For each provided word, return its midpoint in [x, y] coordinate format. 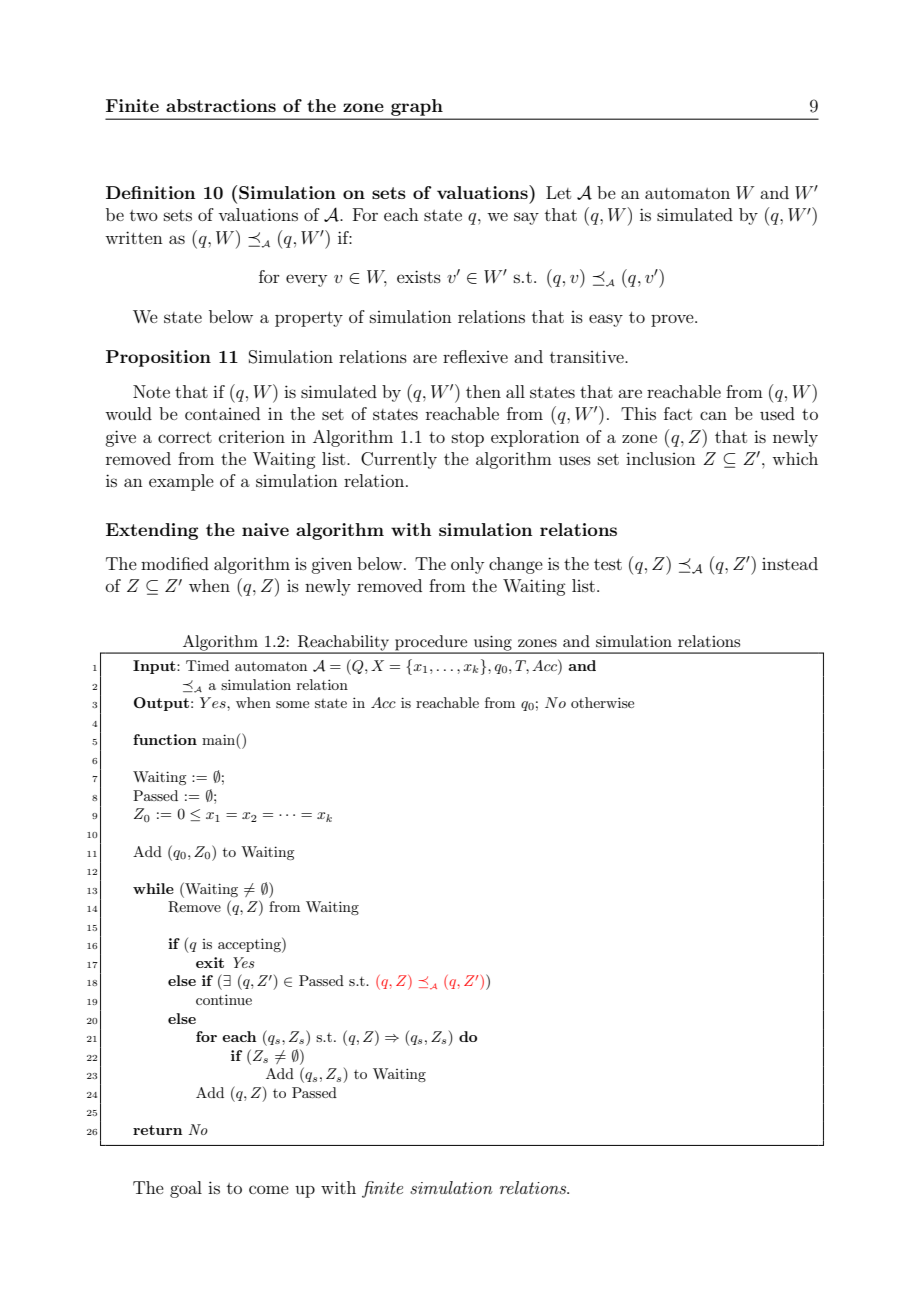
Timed [207, 665]
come [269, 1189]
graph [417, 107]
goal [186, 1189]
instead [790, 563]
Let [558, 192]
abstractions [221, 105]
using [493, 644]
